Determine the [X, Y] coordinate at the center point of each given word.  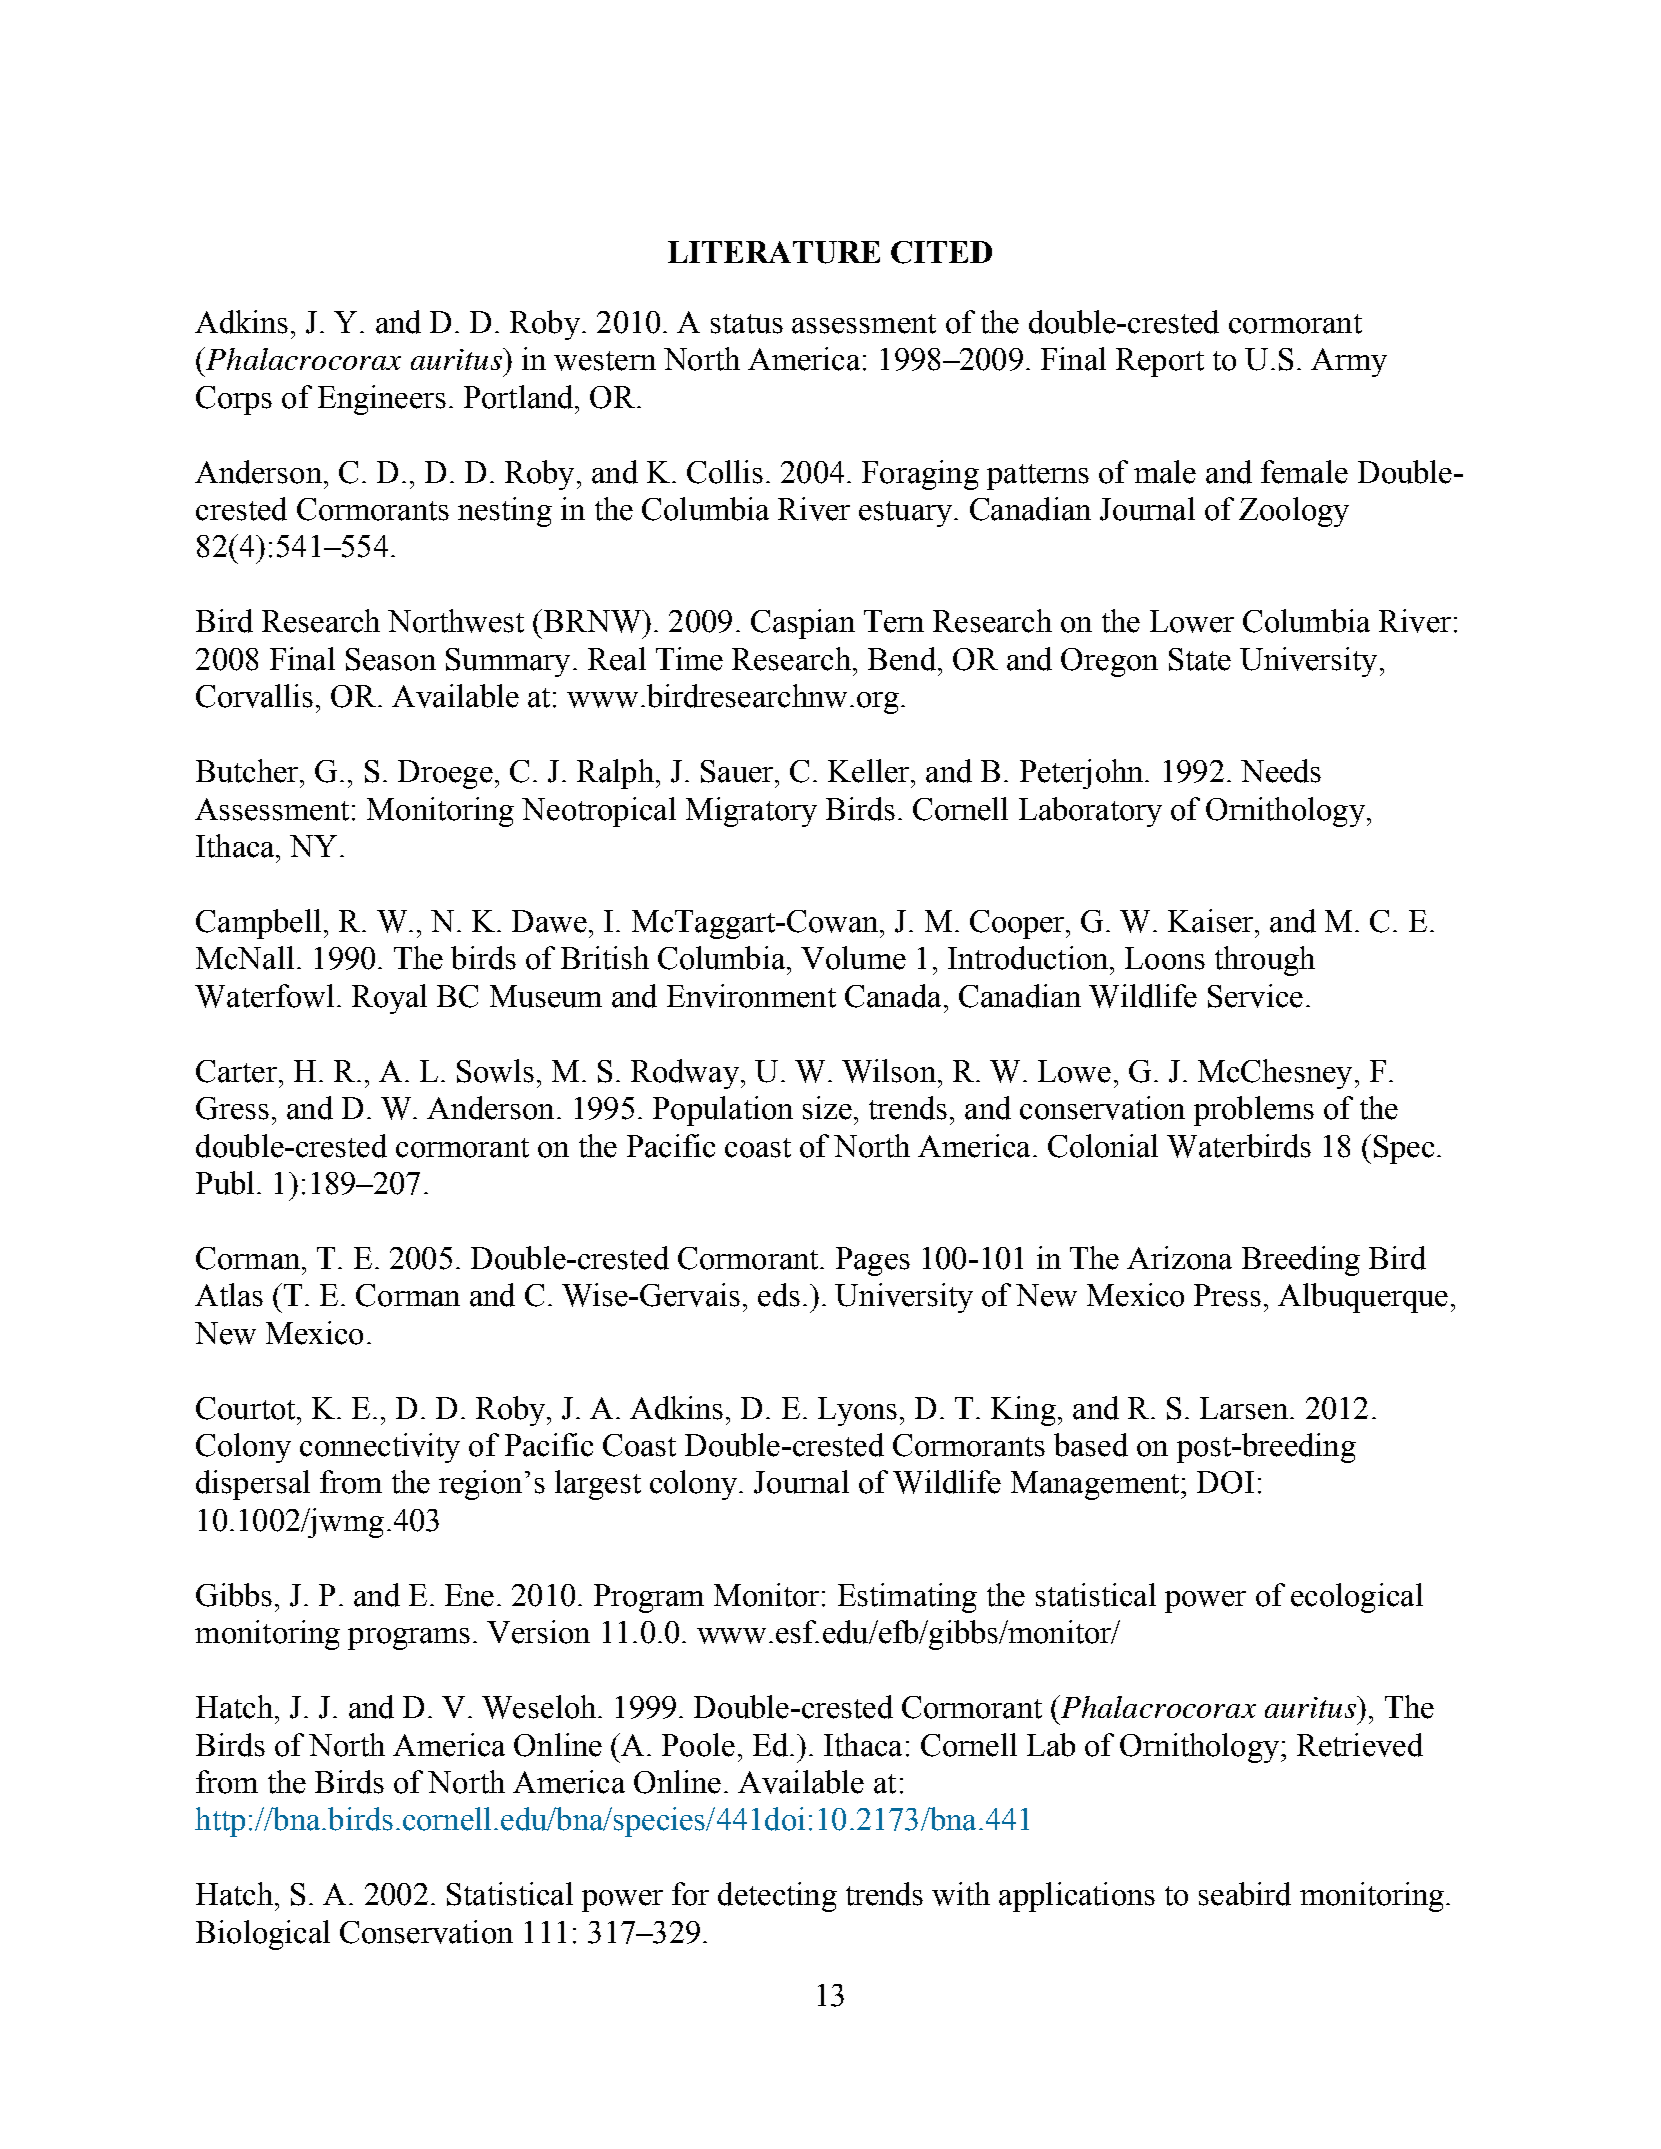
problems [1254, 1111]
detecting [777, 1897]
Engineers [382, 400]
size [827, 1108]
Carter [236, 1071]
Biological [263, 1935]
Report [1160, 362]
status [747, 324]
